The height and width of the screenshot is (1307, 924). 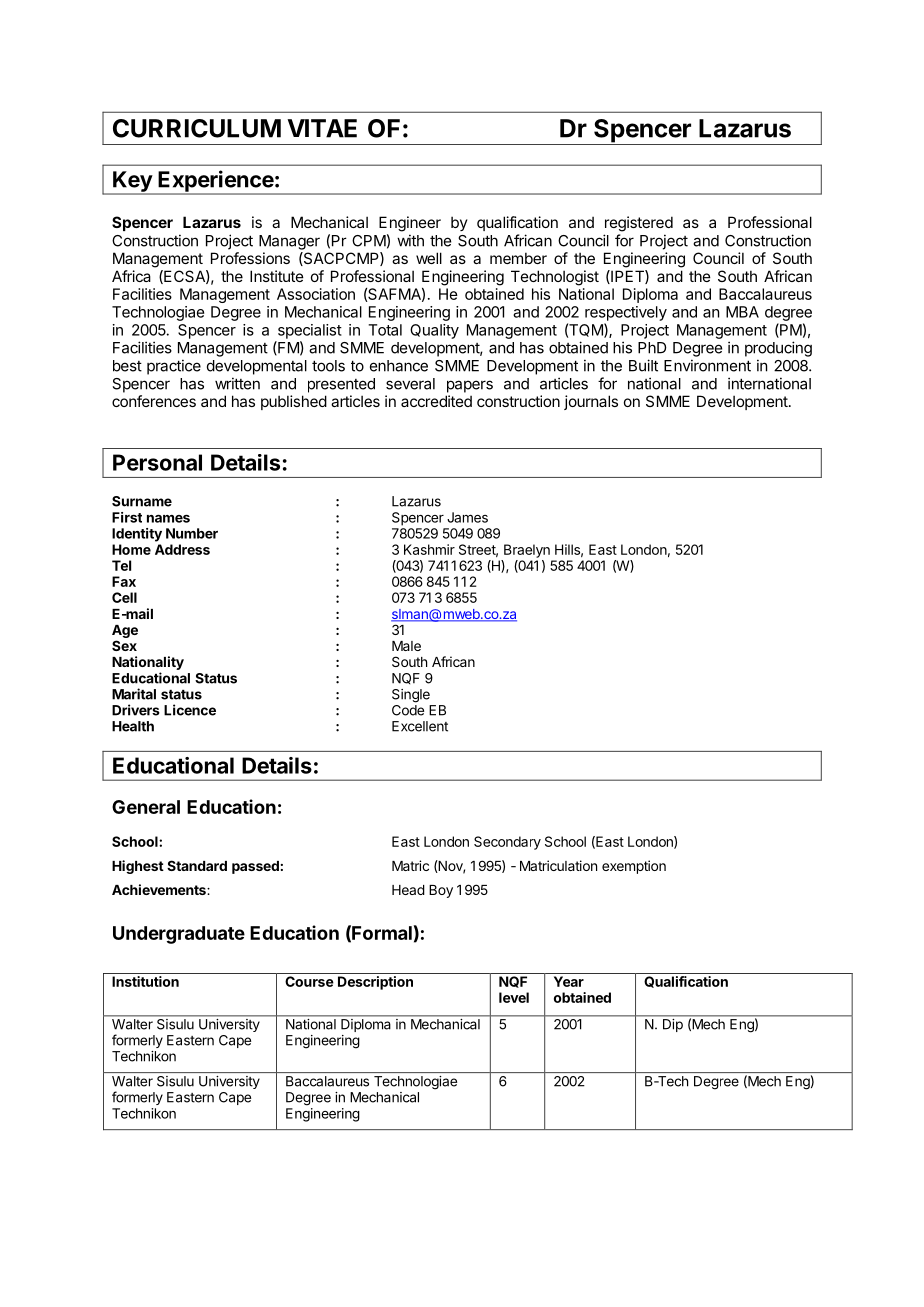 I want to click on Single, so click(x=411, y=696).
